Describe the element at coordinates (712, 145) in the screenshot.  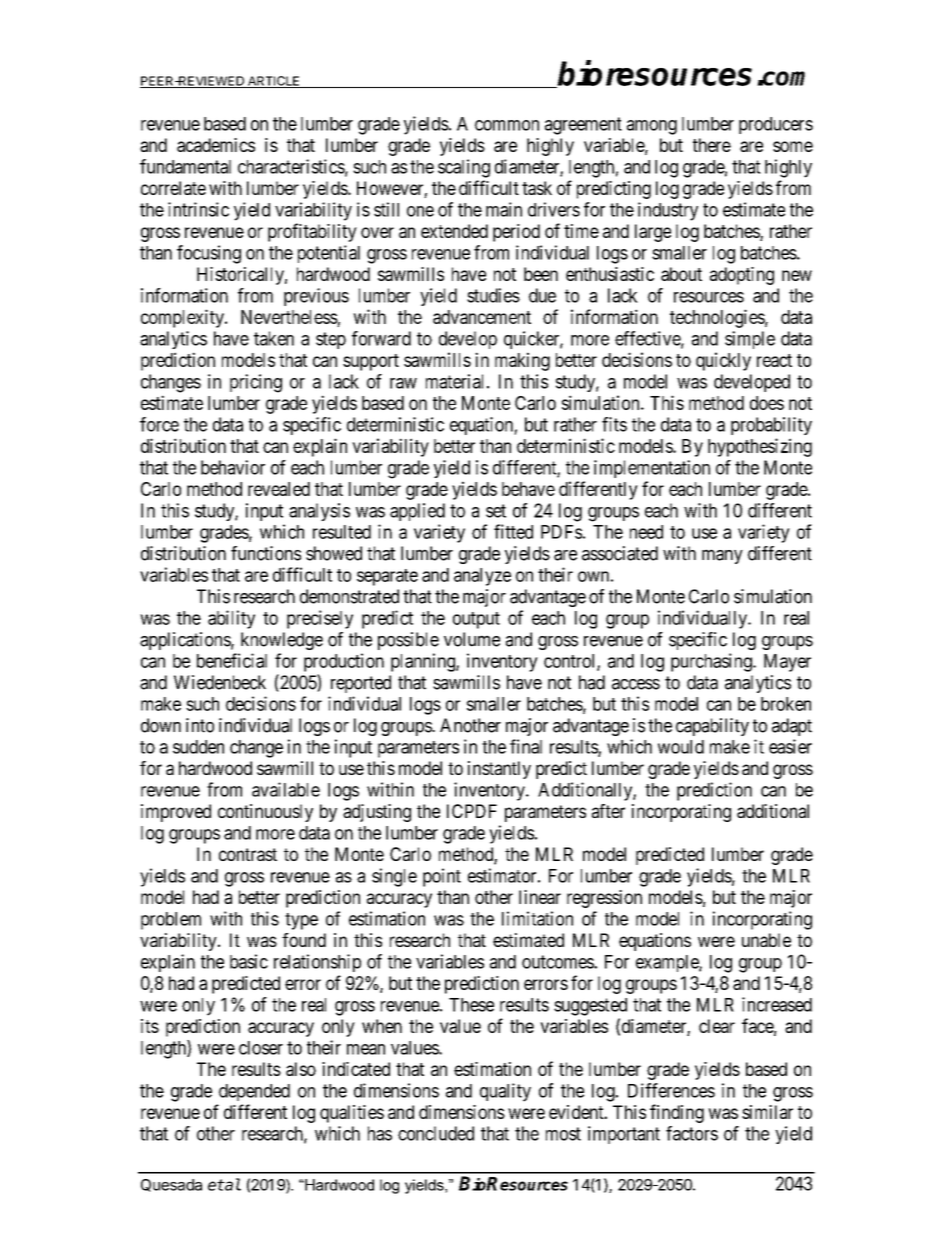
I see `there` at that location.
